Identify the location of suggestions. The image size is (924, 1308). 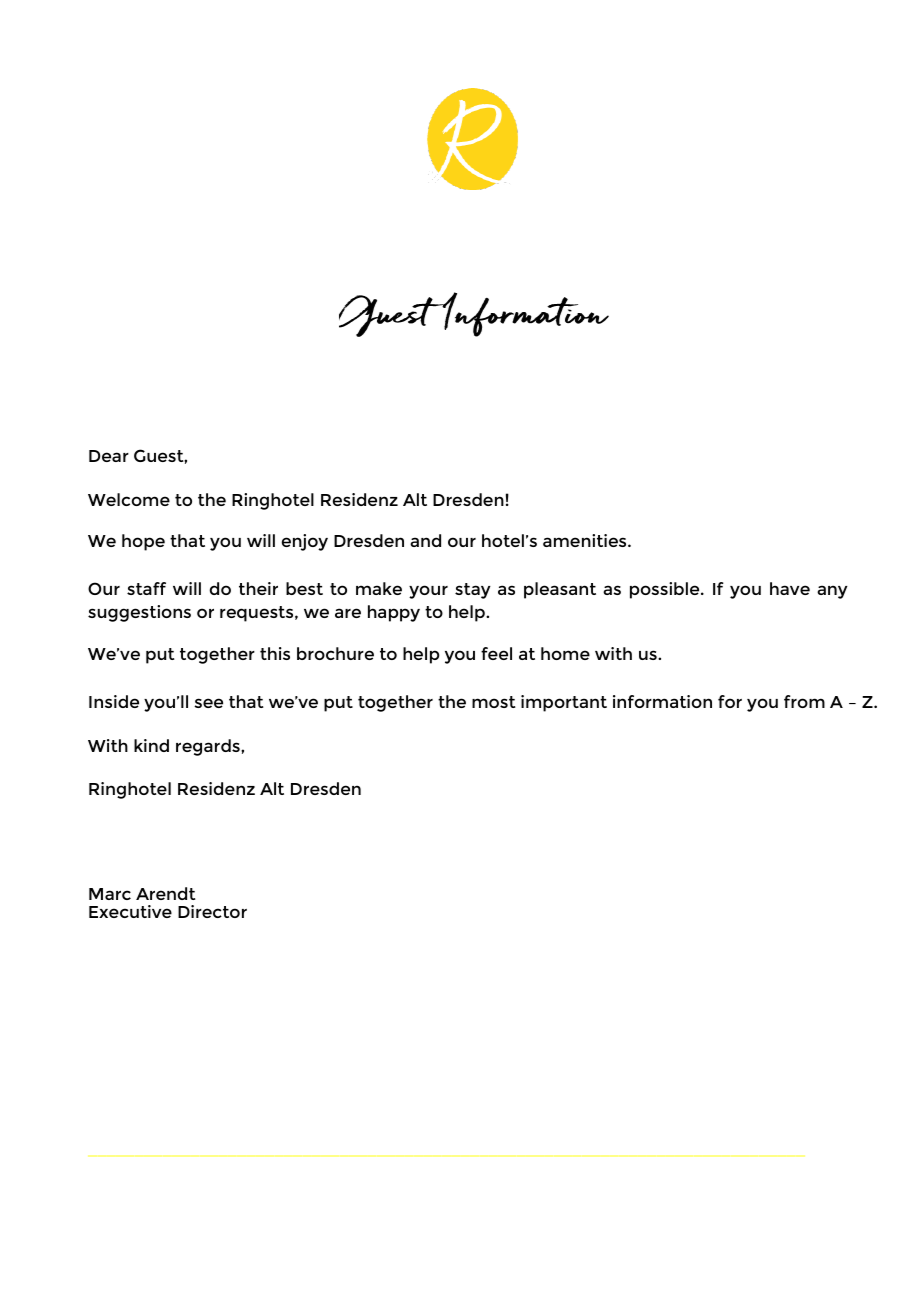
(139, 613).
